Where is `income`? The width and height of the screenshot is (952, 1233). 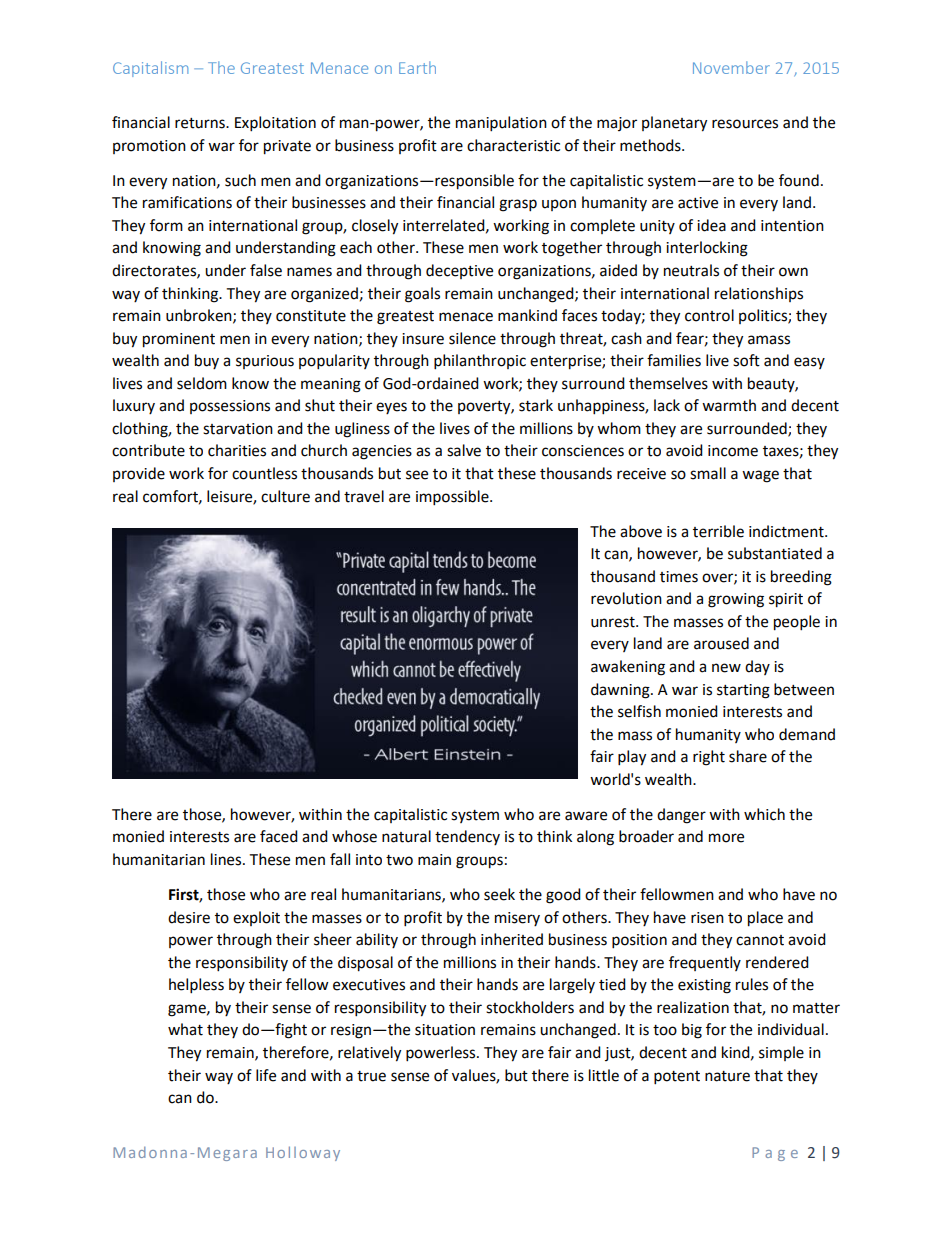
income is located at coordinates (733, 451).
